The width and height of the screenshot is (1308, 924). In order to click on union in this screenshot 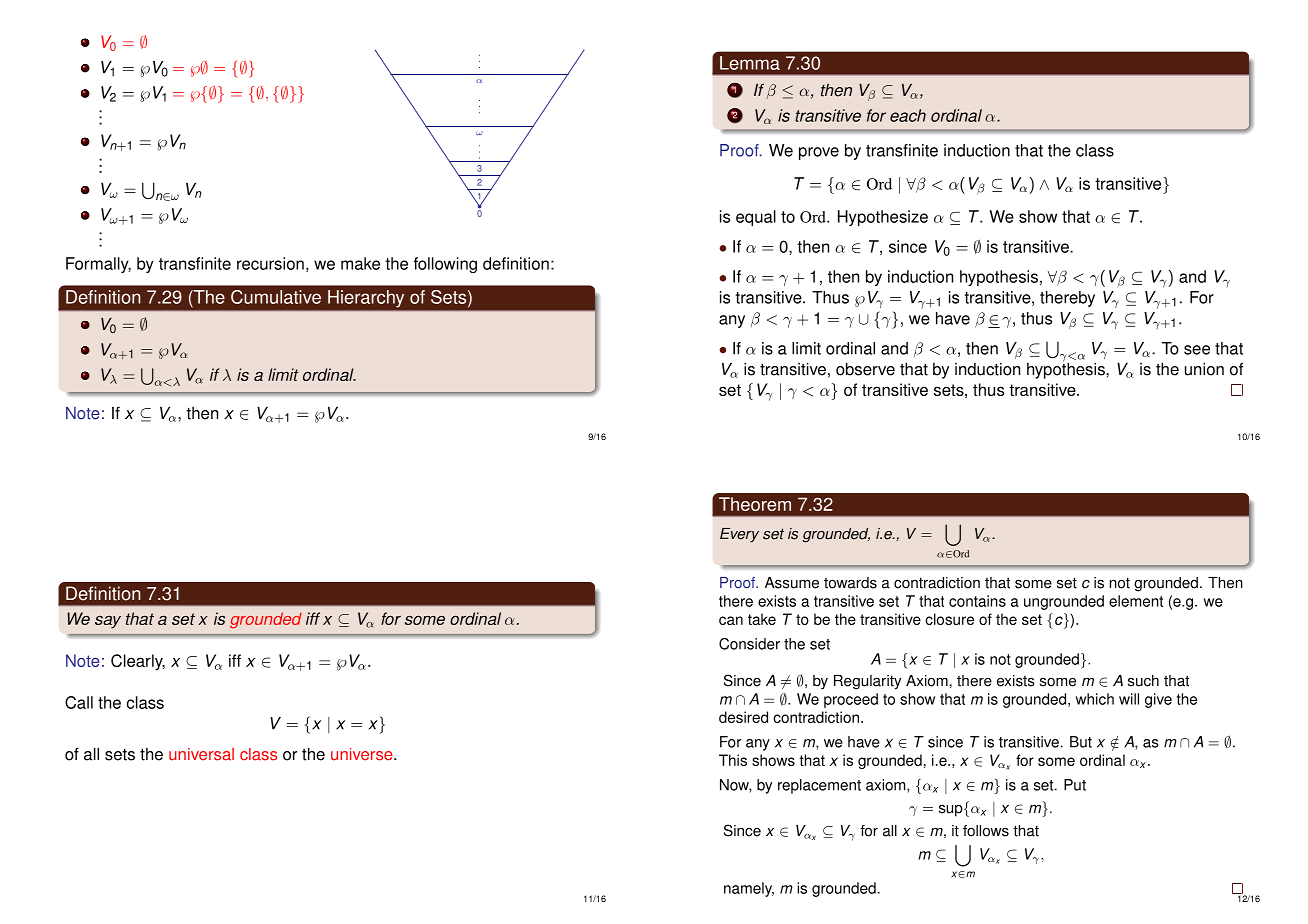, I will do `click(1204, 369)`.
